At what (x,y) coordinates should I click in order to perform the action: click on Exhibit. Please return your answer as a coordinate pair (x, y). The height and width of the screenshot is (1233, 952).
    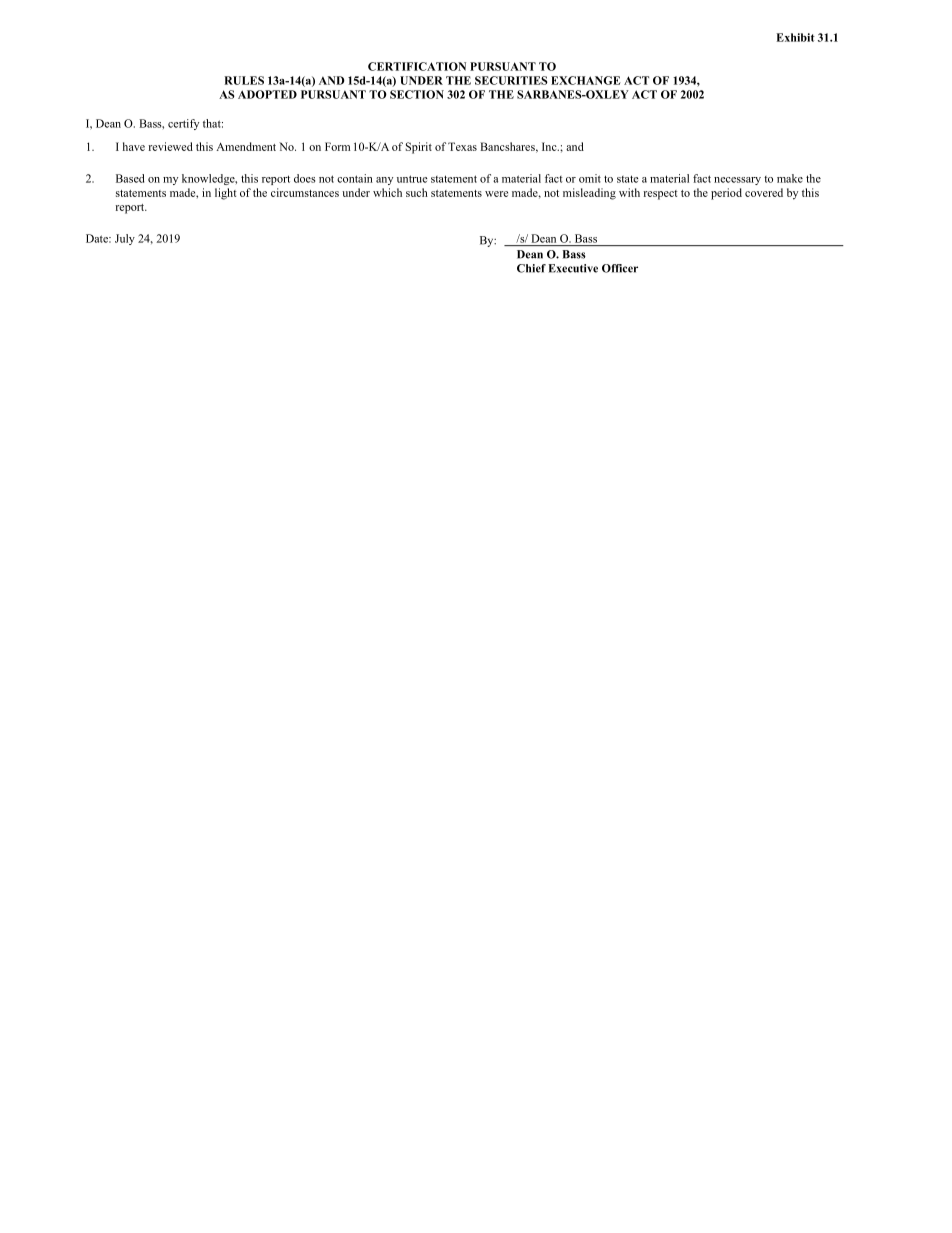
    Looking at the image, I should click on (795, 37).
